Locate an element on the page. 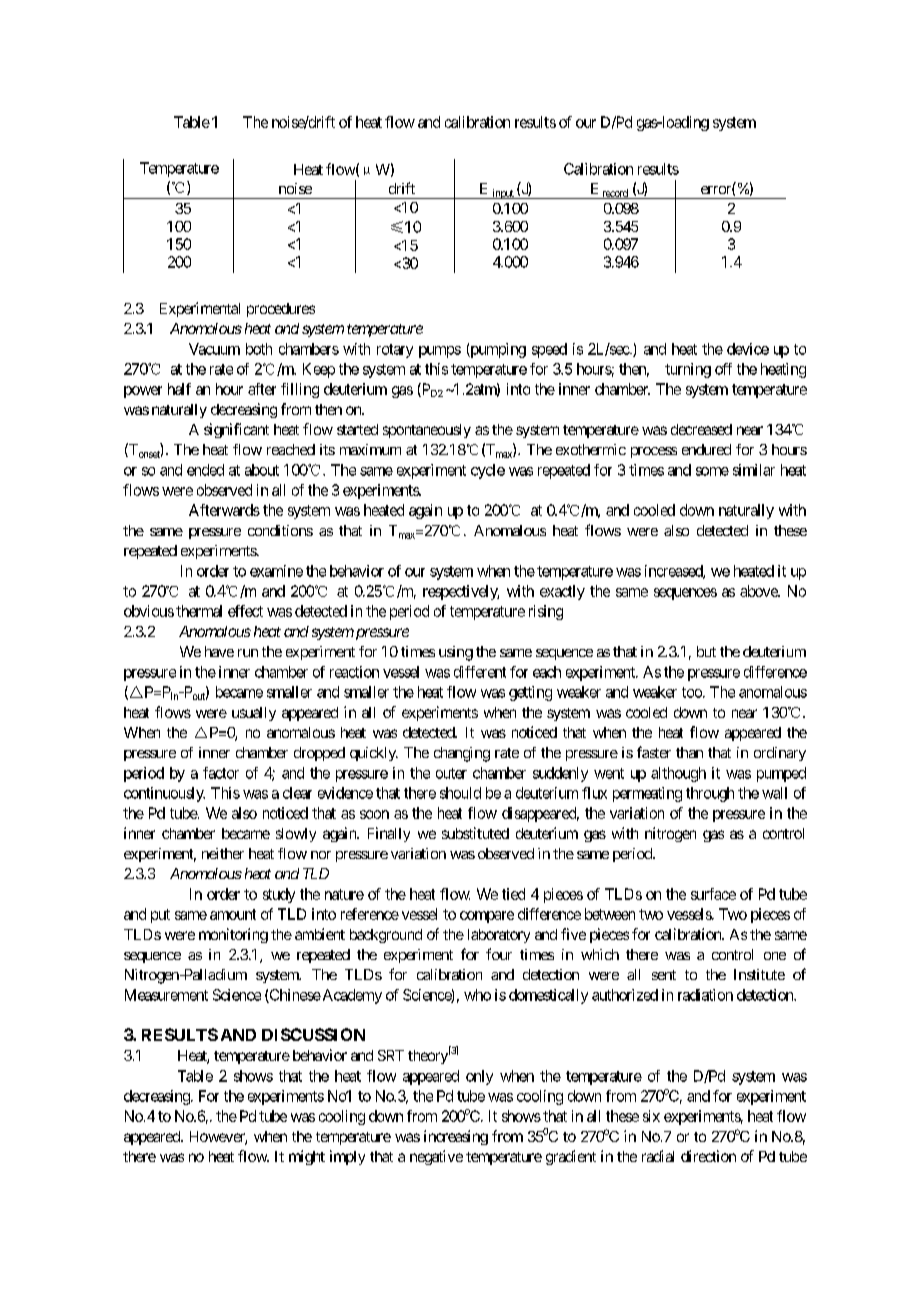 The width and height of the image is (924, 1308). too is located at coordinates (693, 692).
